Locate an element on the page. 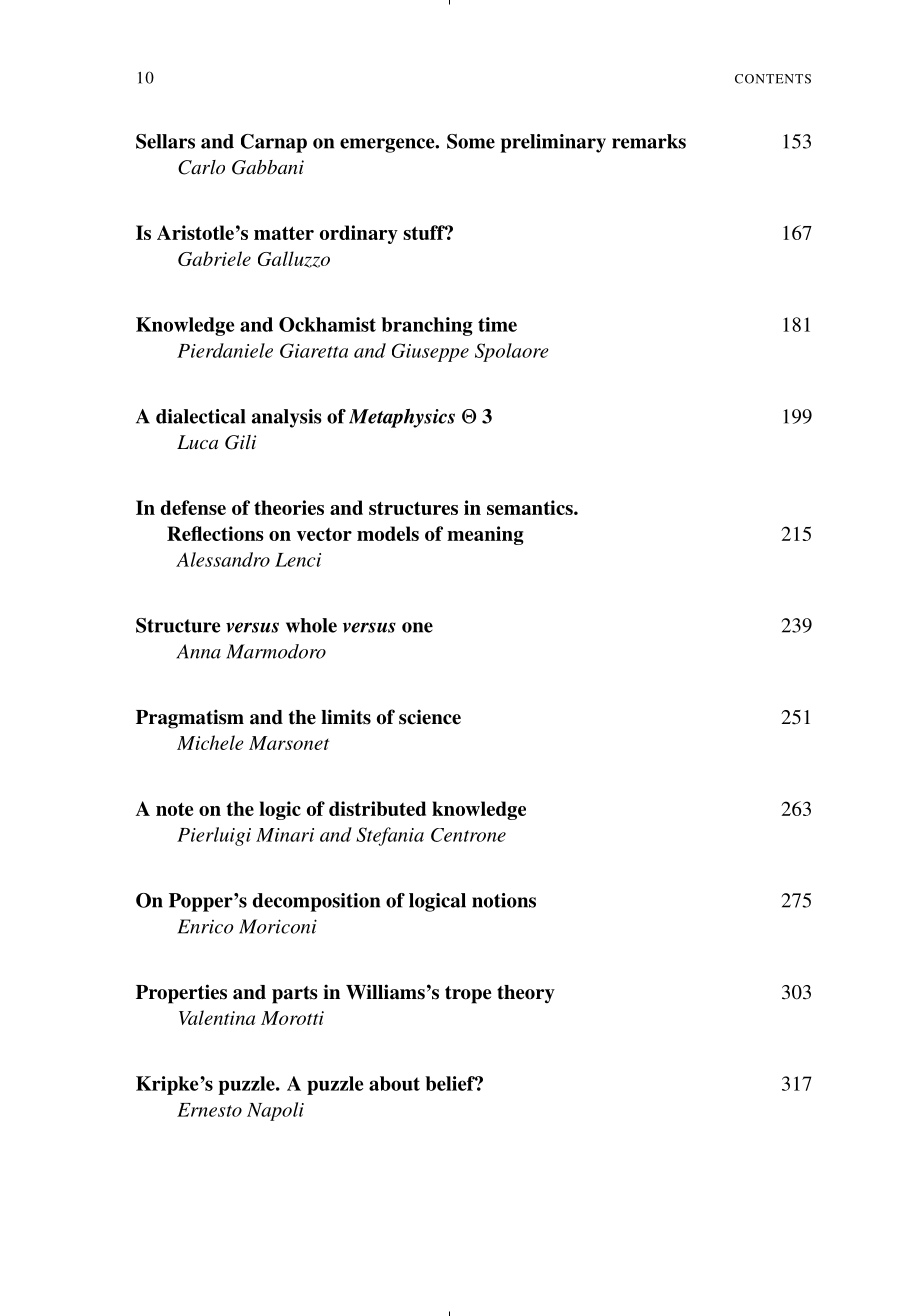  Napoli is located at coordinates (275, 1111).
